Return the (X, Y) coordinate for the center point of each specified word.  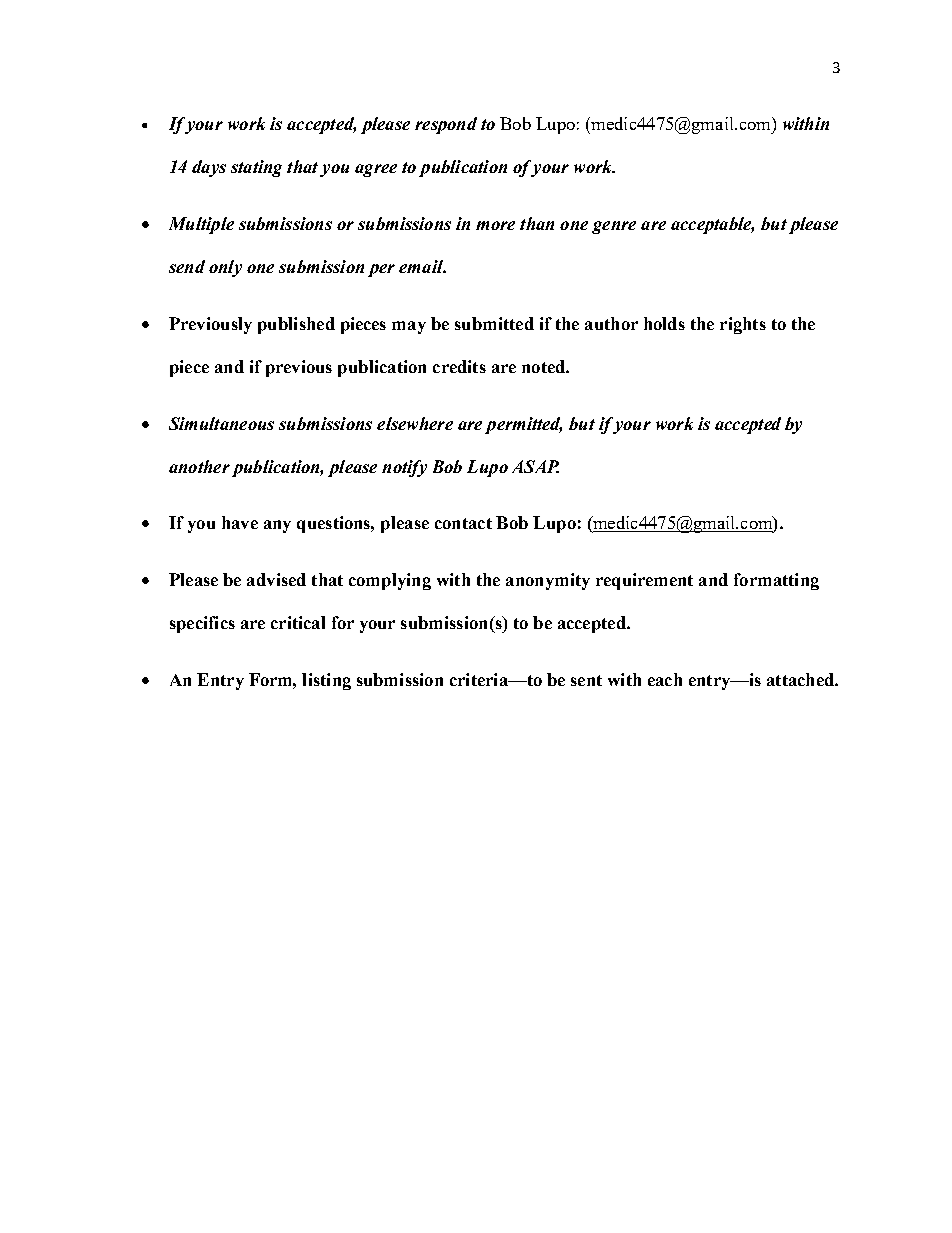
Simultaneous (221, 423)
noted (544, 366)
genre (614, 227)
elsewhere (415, 423)
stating (256, 168)
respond (446, 125)
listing (326, 681)
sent (586, 680)
